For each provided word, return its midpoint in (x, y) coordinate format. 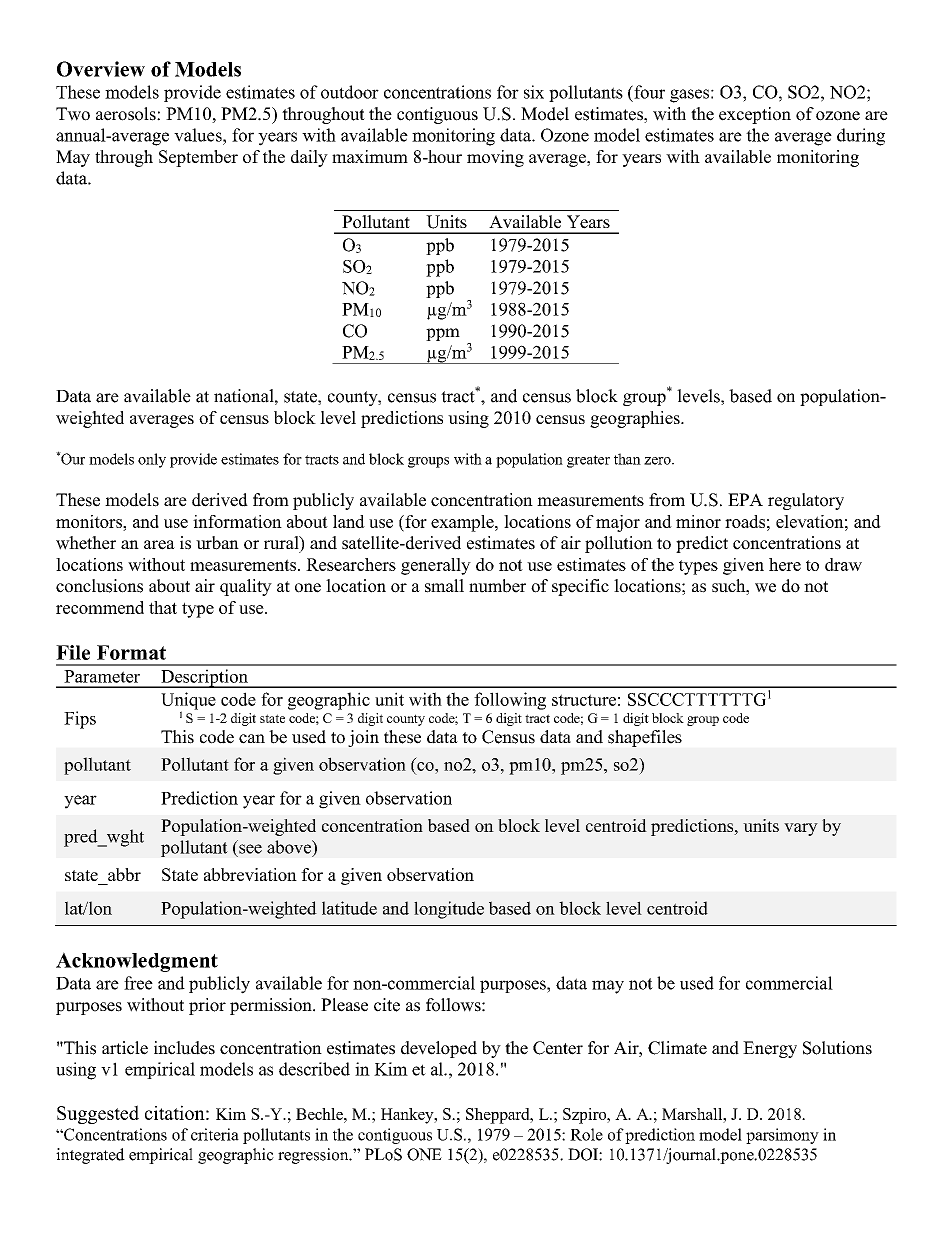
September (198, 158)
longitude (449, 910)
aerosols (127, 114)
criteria (215, 1134)
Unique (188, 702)
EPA (745, 499)
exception (755, 115)
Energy (770, 1049)
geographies (636, 419)
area (159, 545)
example (463, 523)
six (534, 92)
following (510, 701)
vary (801, 829)
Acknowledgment (137, 962)
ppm (443, 334)
